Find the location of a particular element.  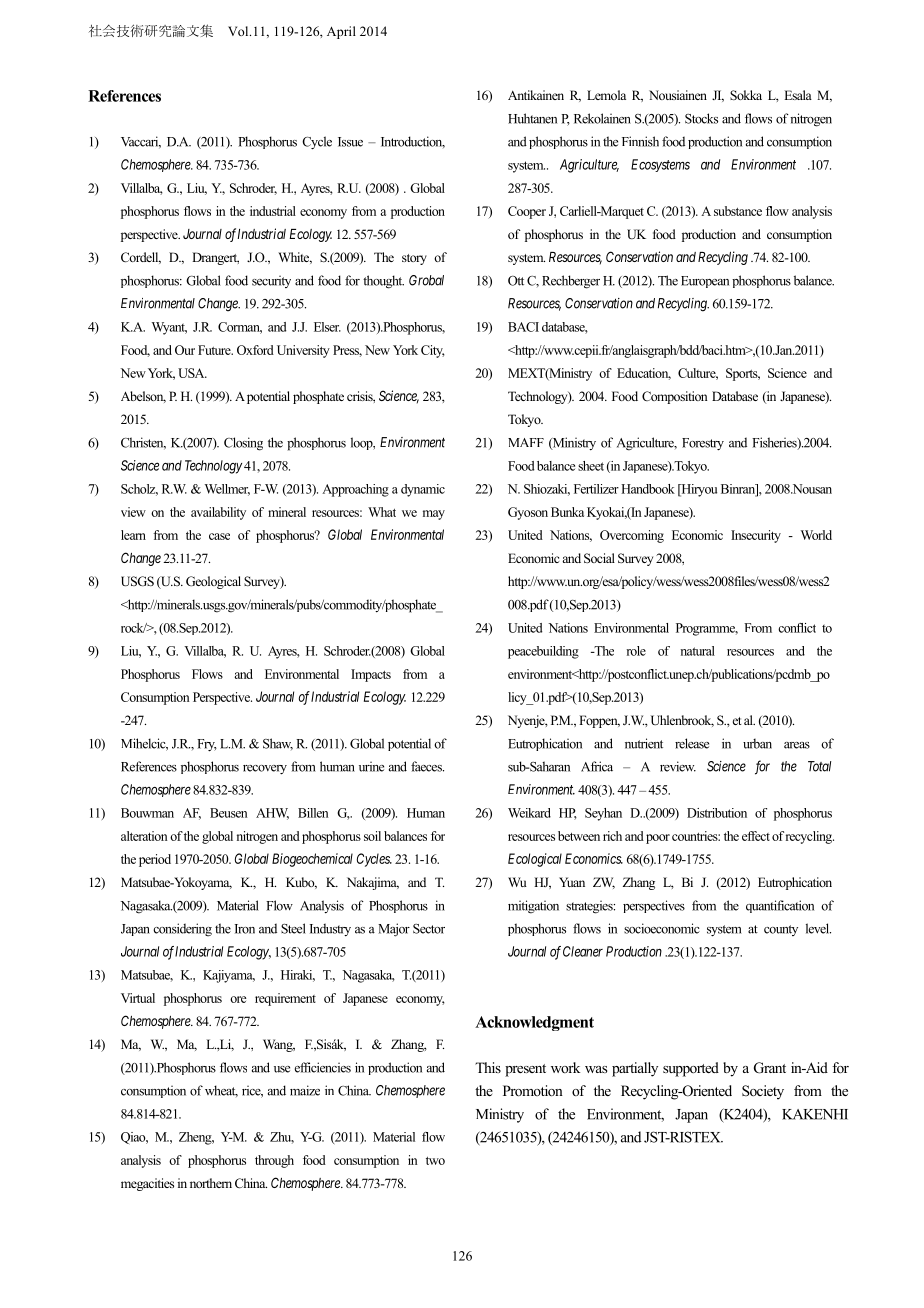

two is located at coordinates (435, 1161).
